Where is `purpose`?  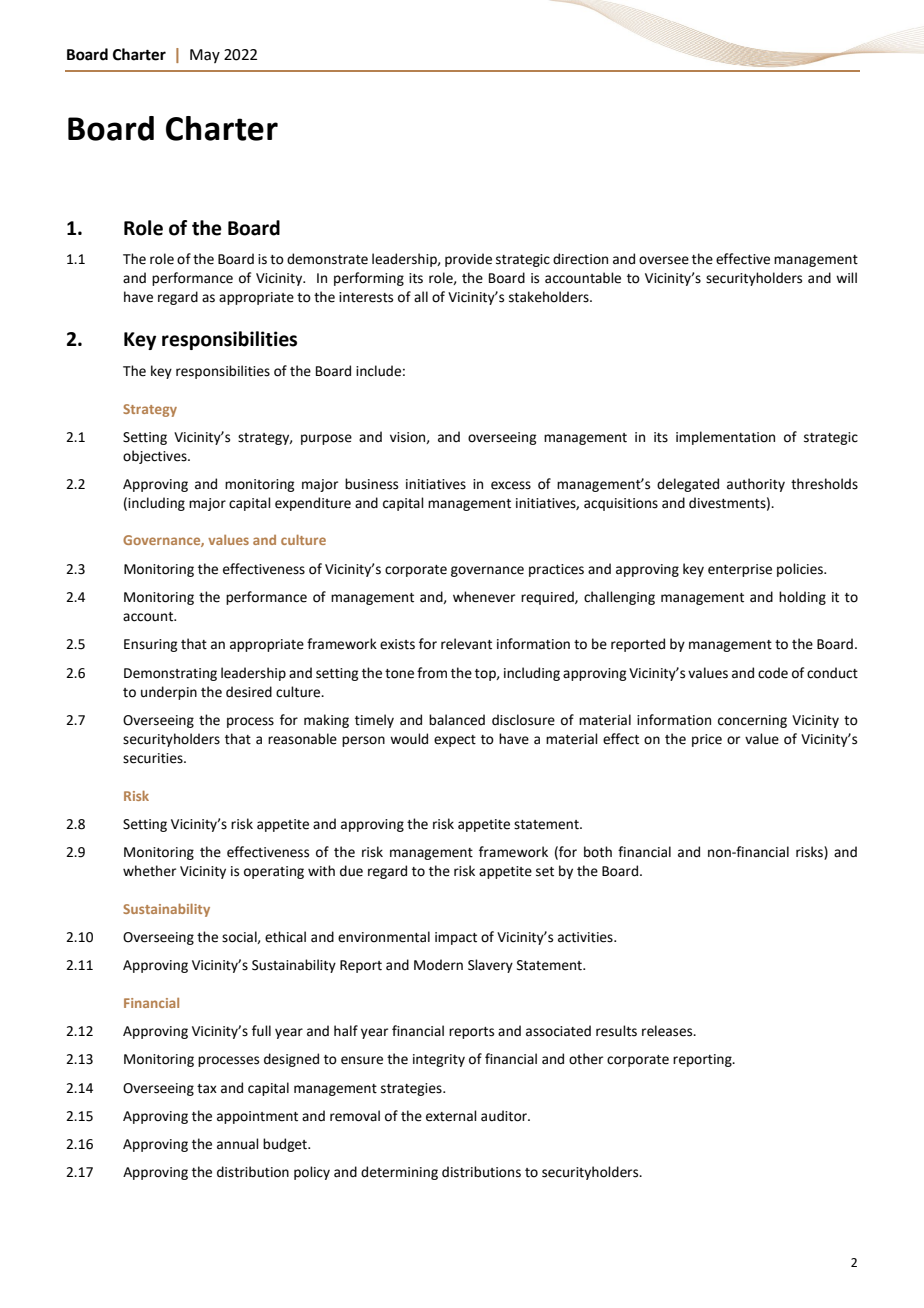
purpose is located at coordinates (326, 439).
